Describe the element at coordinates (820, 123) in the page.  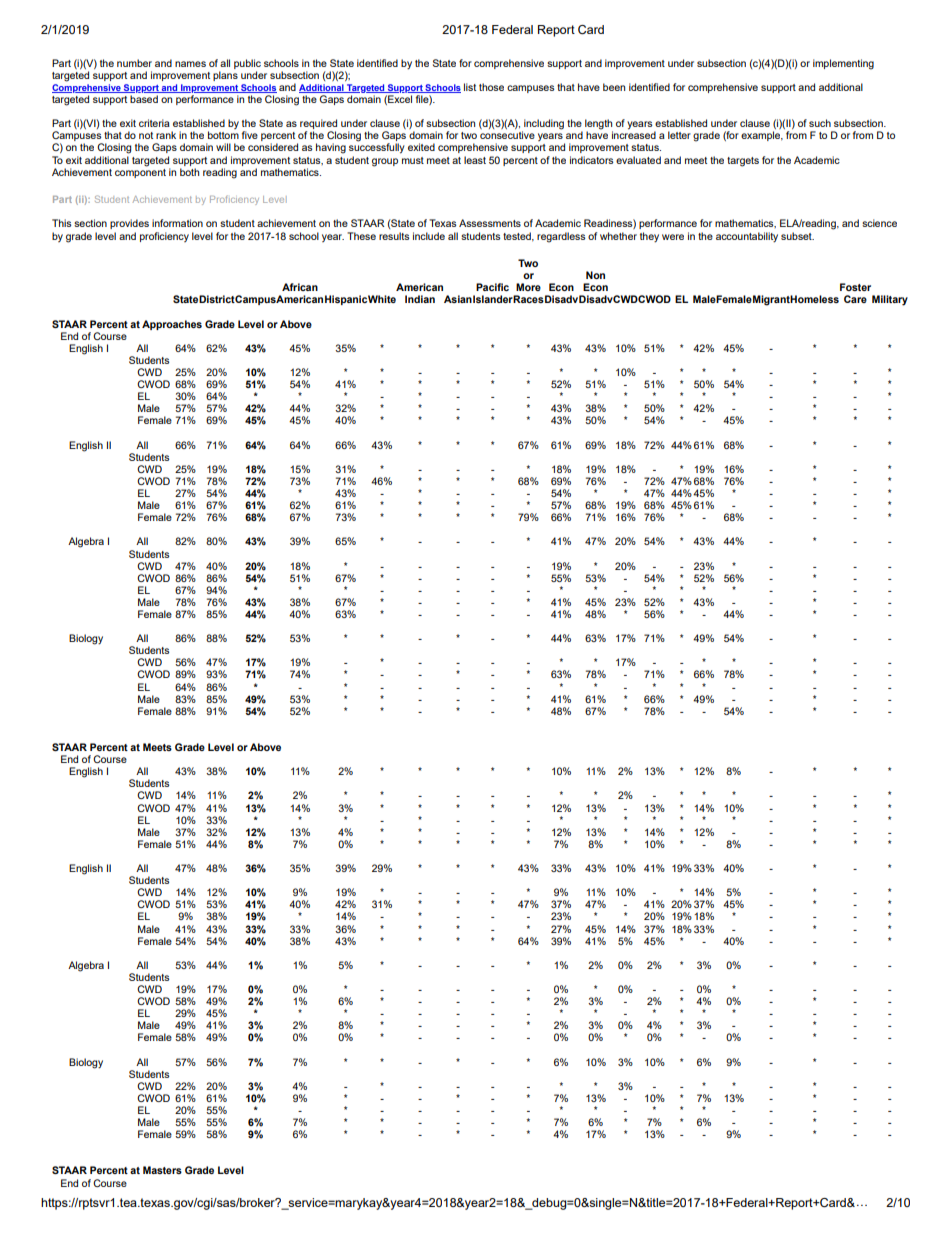
I see `such` at that location.
